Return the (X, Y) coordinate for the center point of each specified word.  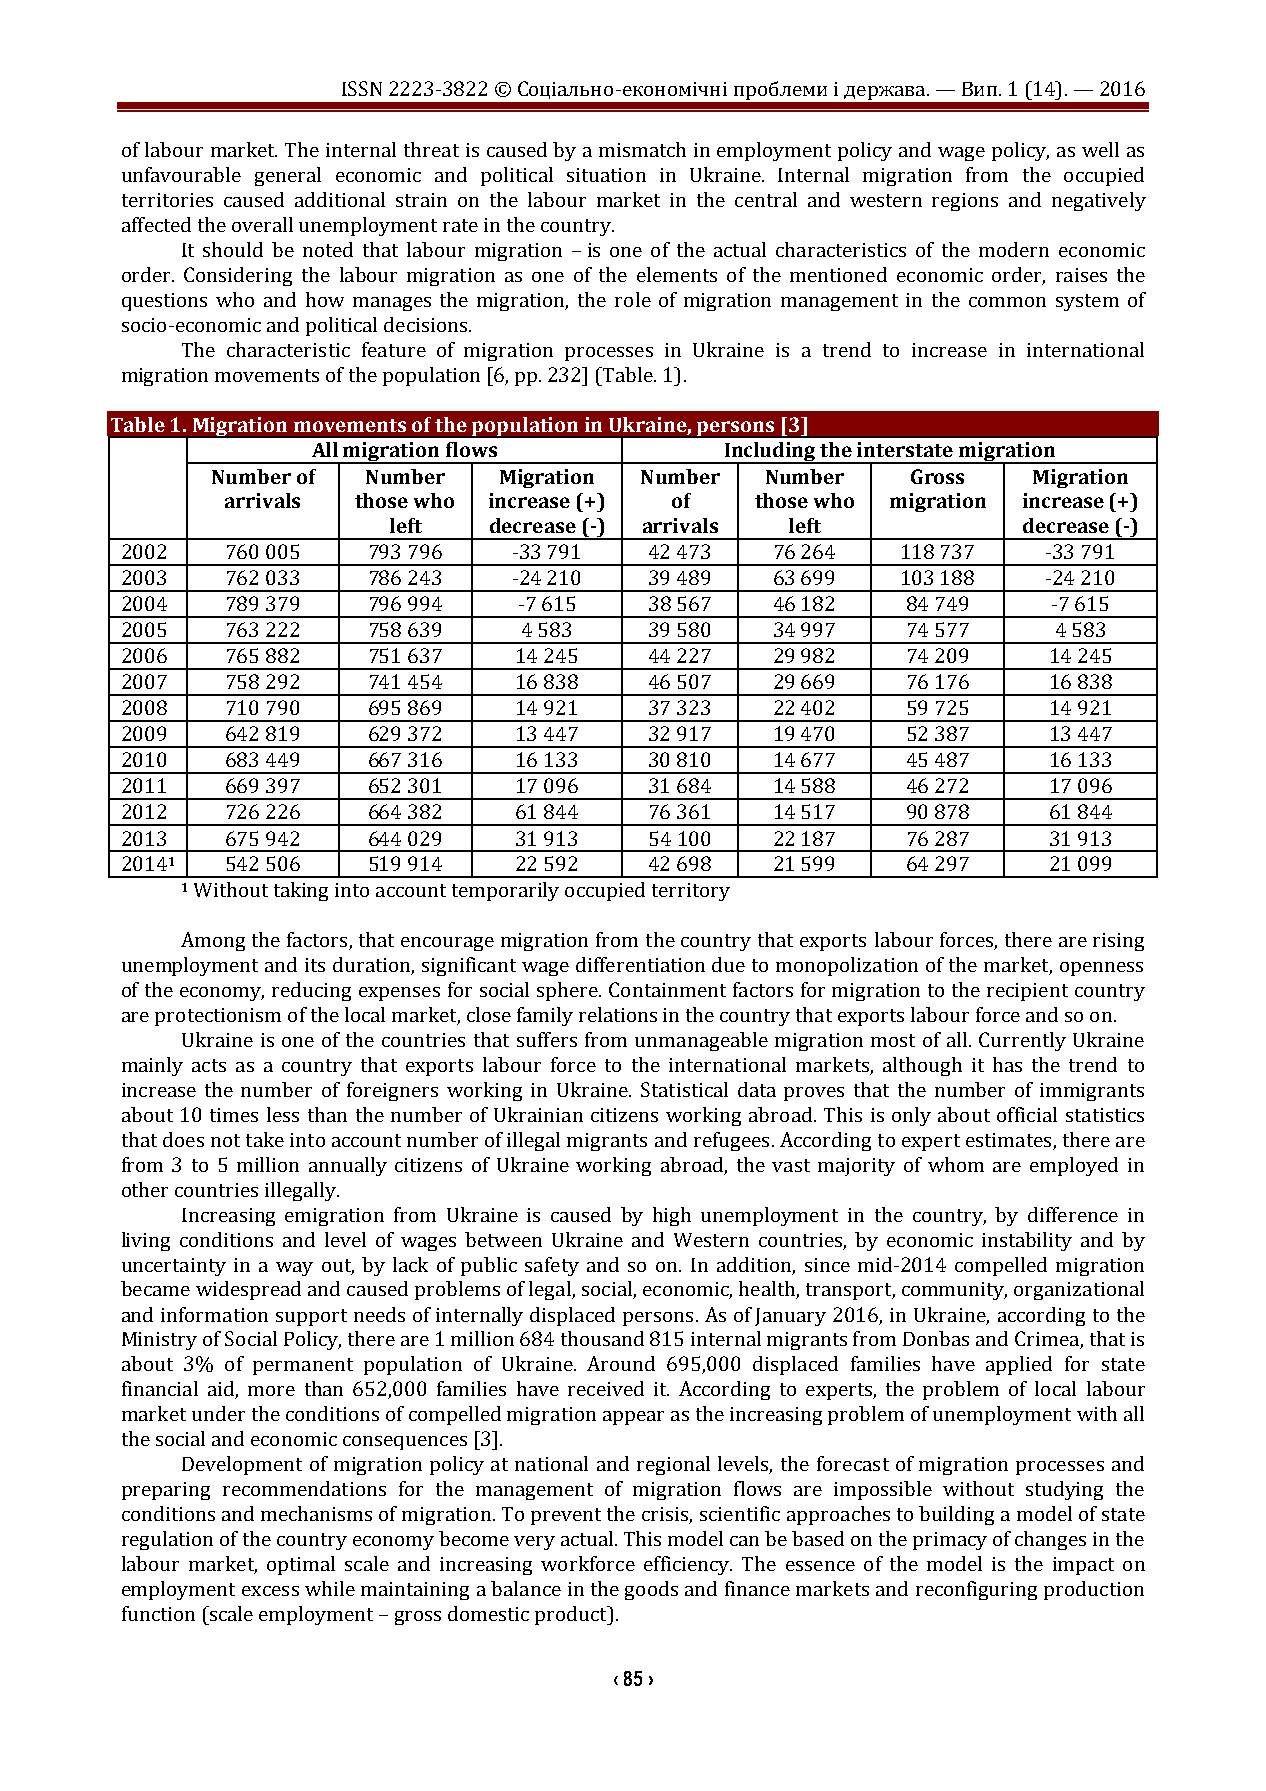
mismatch (642, 149)
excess (270, 1591)
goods (651, 1590)
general (288, 176)
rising (1118, 942)
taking (301, 891)
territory (691, 892)
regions (965, 202)
